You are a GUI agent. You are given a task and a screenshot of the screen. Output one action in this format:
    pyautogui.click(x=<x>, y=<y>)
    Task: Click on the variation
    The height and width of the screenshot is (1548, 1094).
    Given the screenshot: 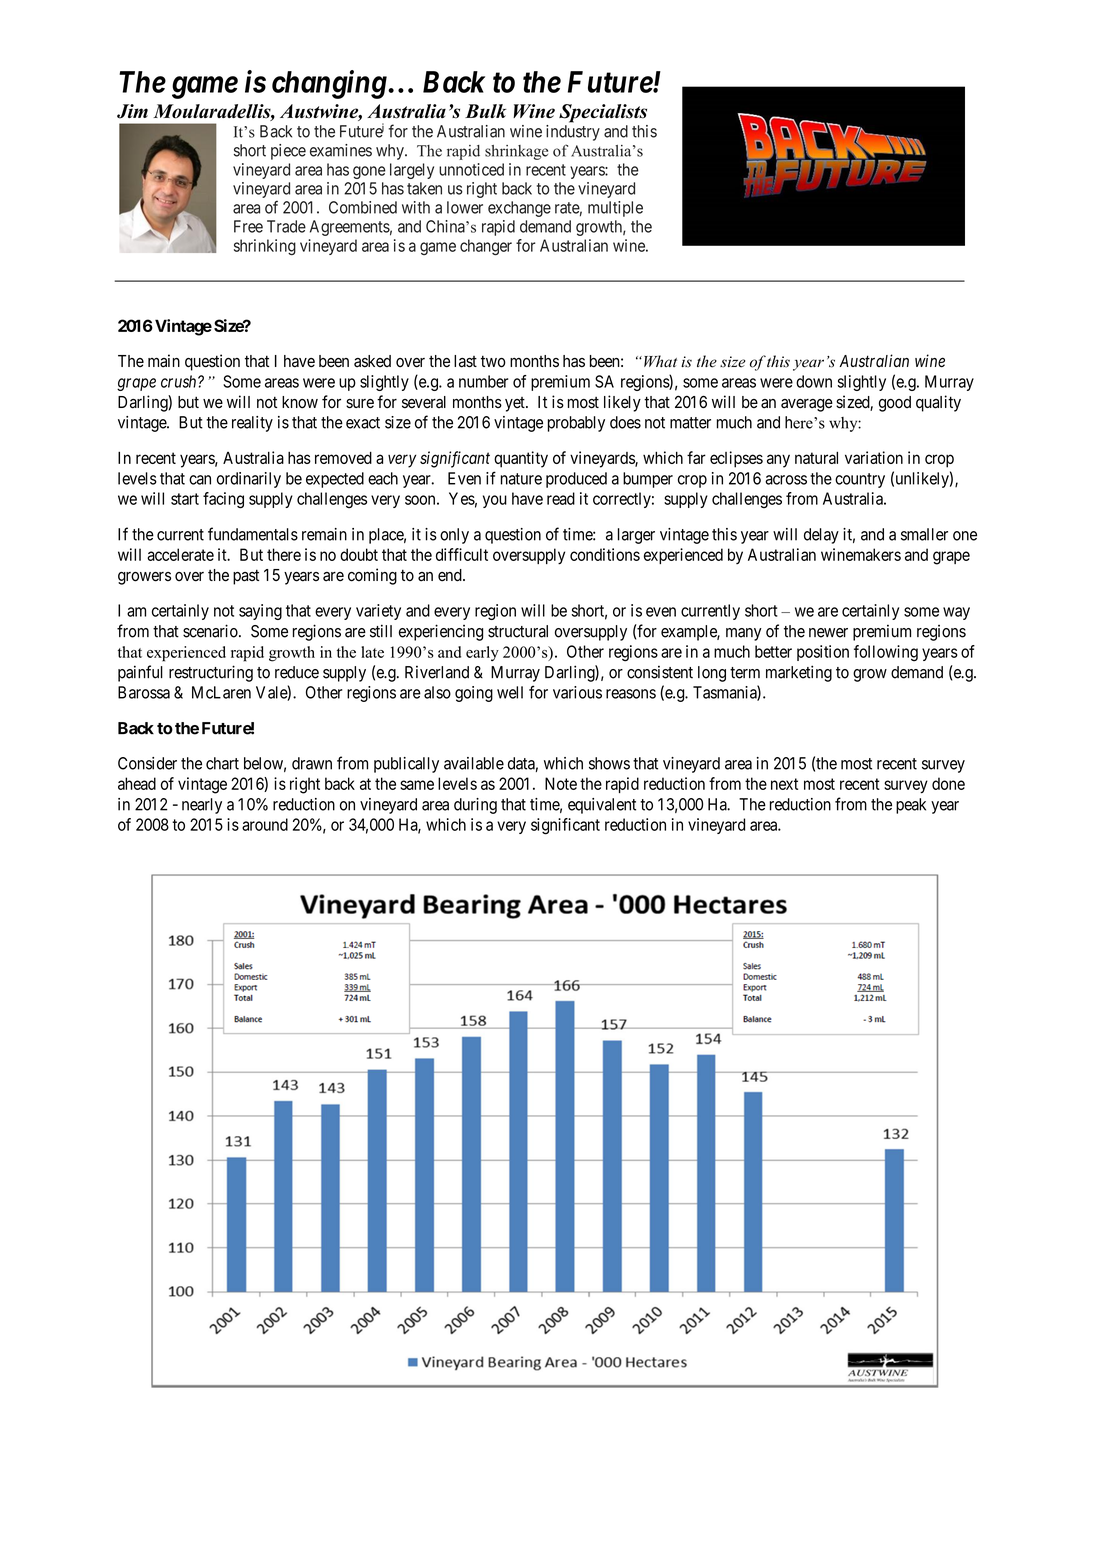 What is the action you would take?
    pyautogui.click(x=874, y=457)
